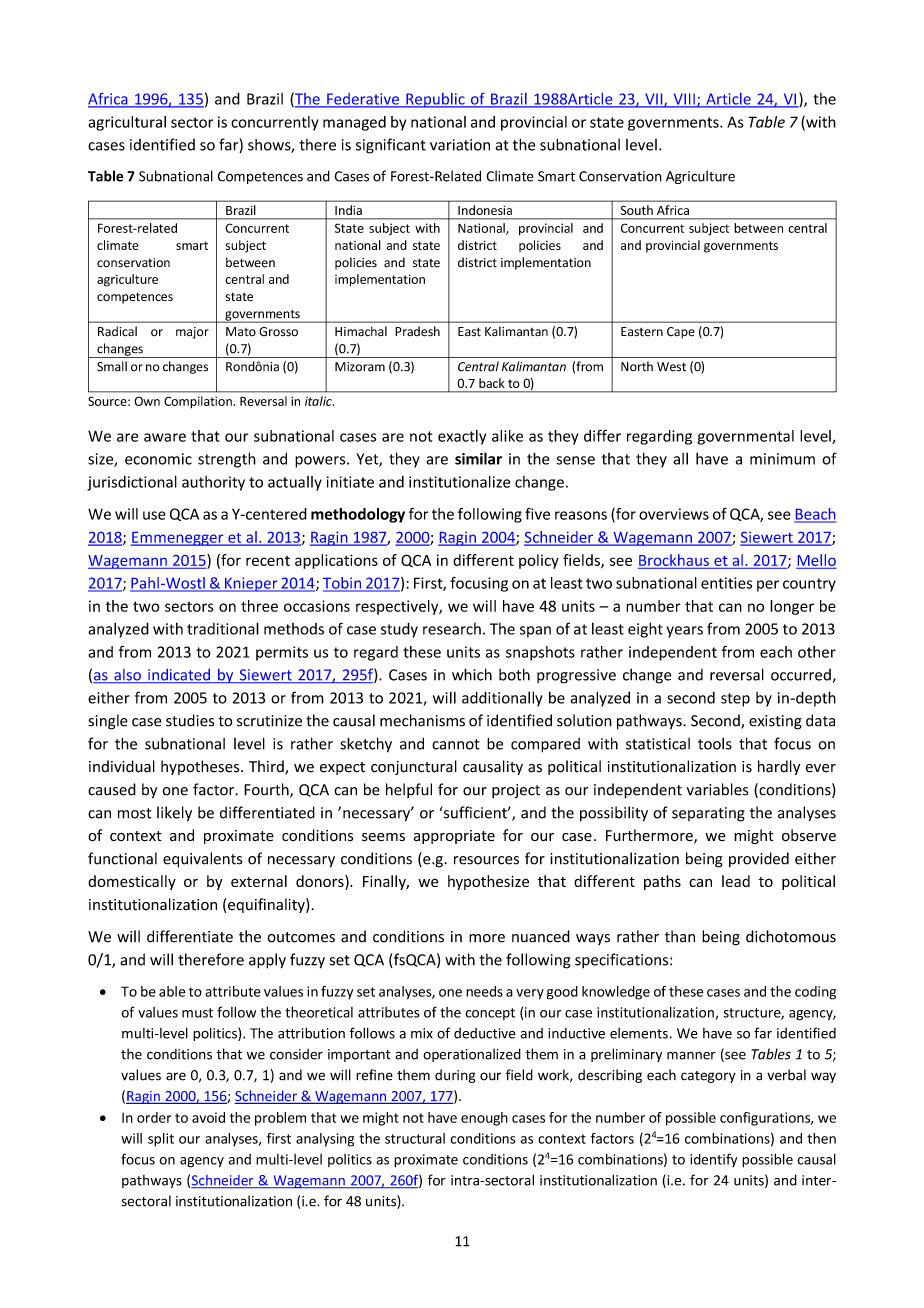  I want to click on authority, so click(213, 483).
